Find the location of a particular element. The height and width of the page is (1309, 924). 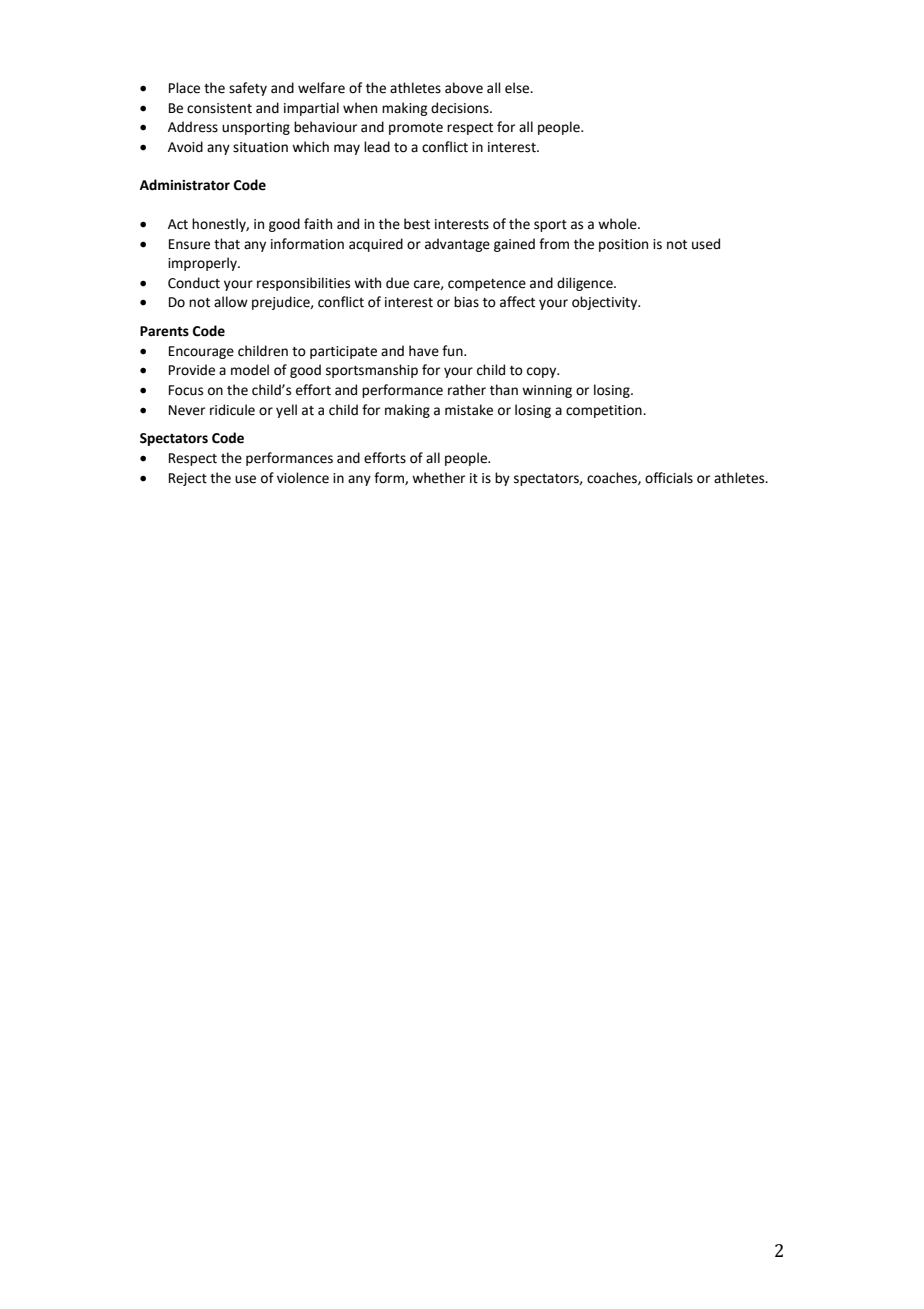

Reject is located at coordinates (188, 479).
